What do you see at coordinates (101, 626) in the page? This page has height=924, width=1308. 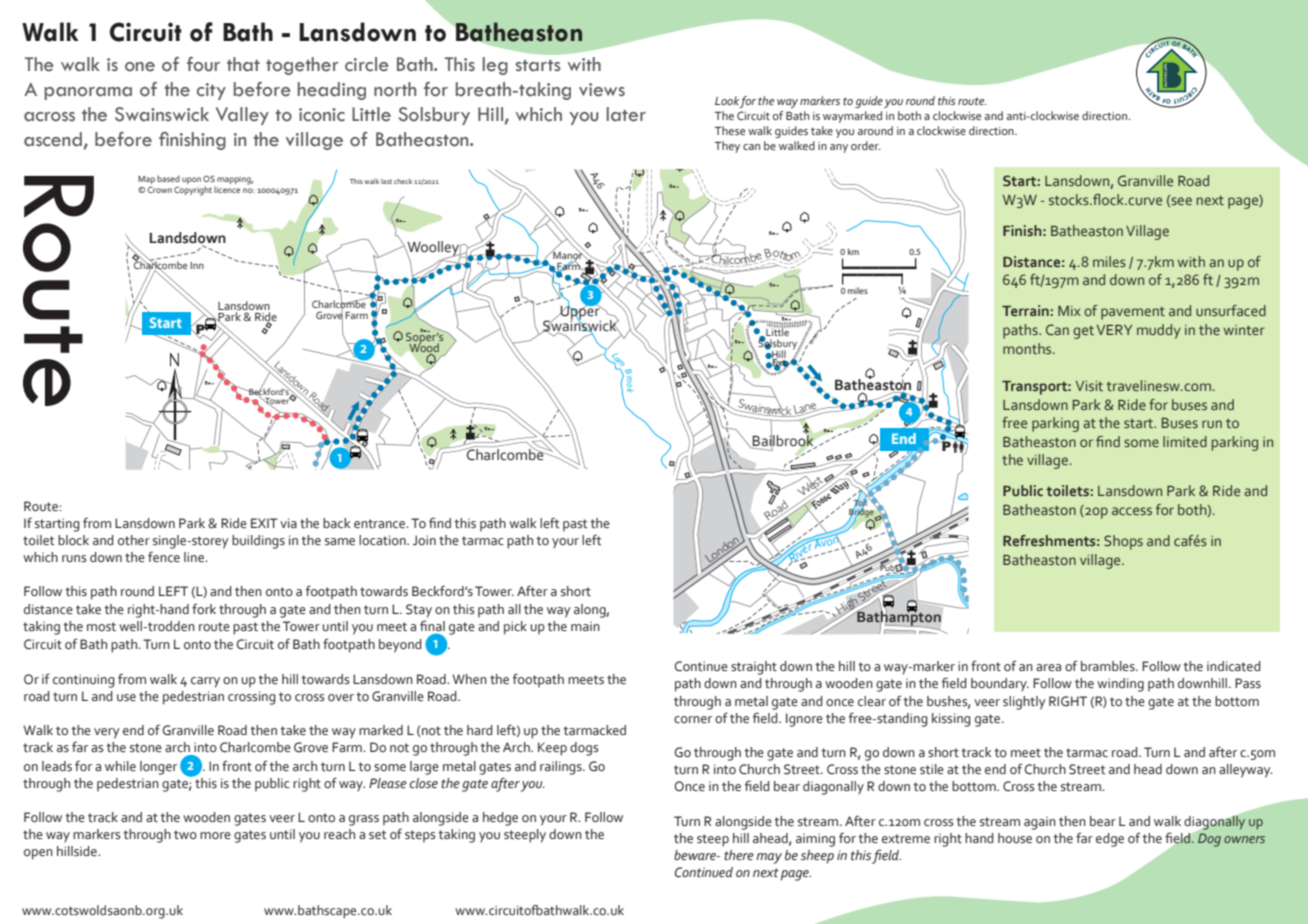 I see `most` at bounding box center [101, 626].
